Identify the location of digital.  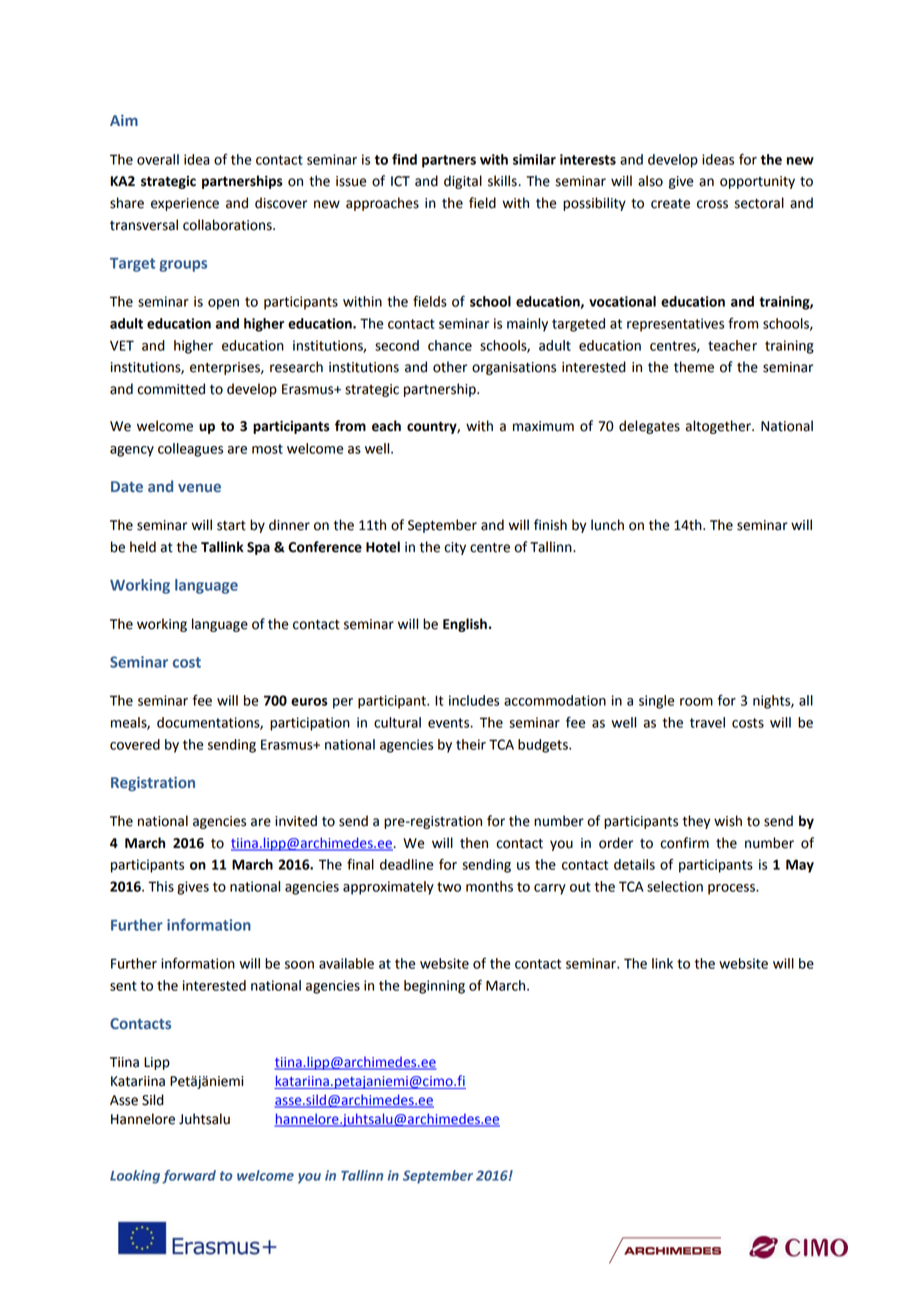
(463, 182).
